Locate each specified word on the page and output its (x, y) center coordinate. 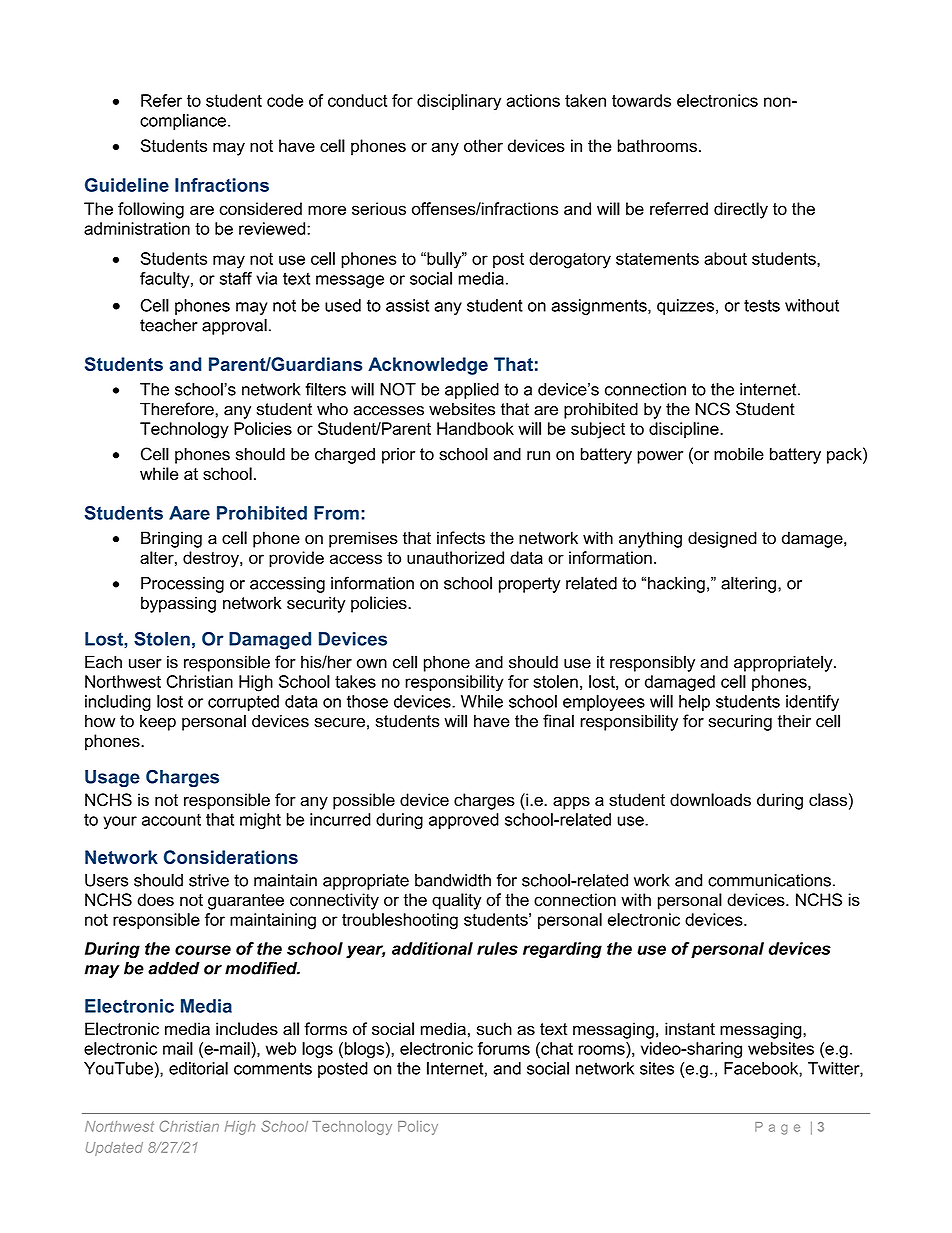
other (483, 145)
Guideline (127, 185)
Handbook (475, 428)
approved (464, 821)
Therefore (177, 409)
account (171, 820)
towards (641, 100)
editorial (198, 1068)
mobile (739, 454)
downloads (710, 799)
